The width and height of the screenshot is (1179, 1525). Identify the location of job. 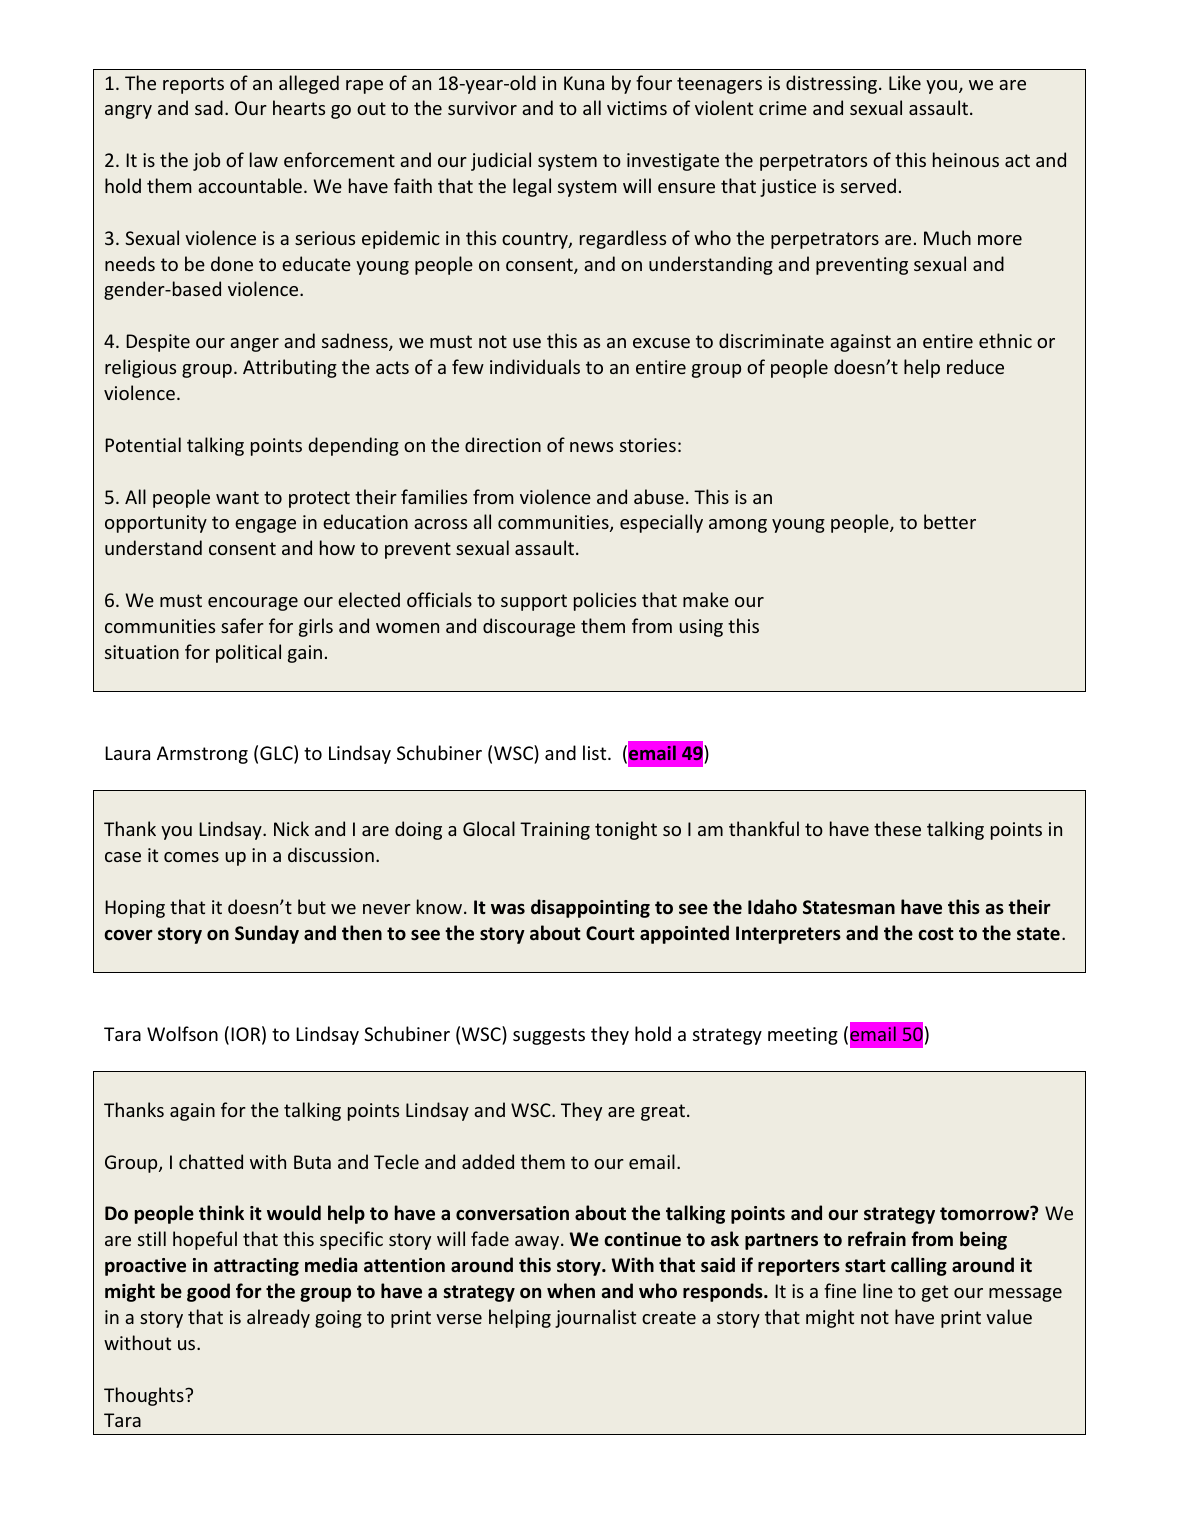
(206, 161).
